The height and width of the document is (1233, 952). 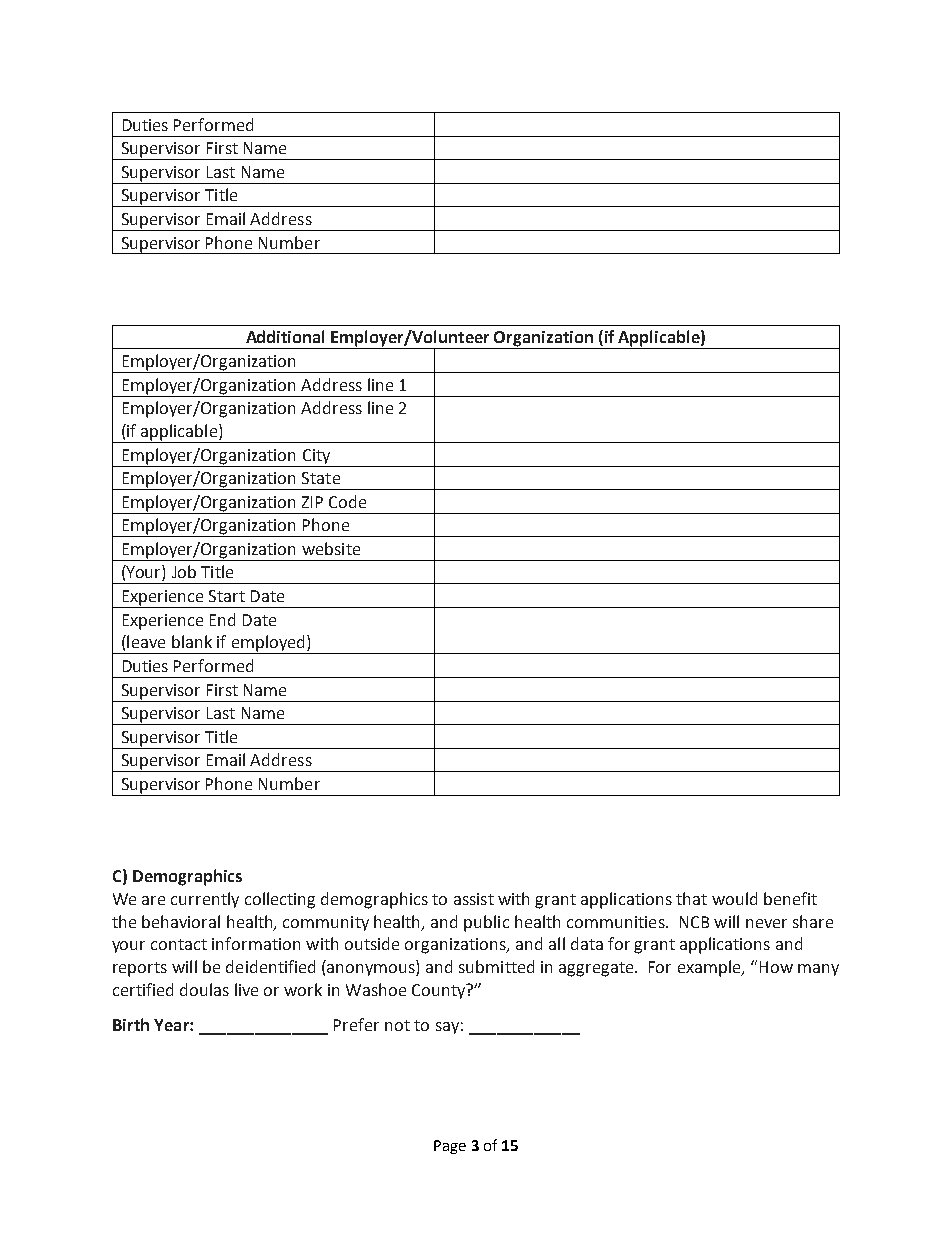 I want to click on Additional, so click(x=285, y=336).
